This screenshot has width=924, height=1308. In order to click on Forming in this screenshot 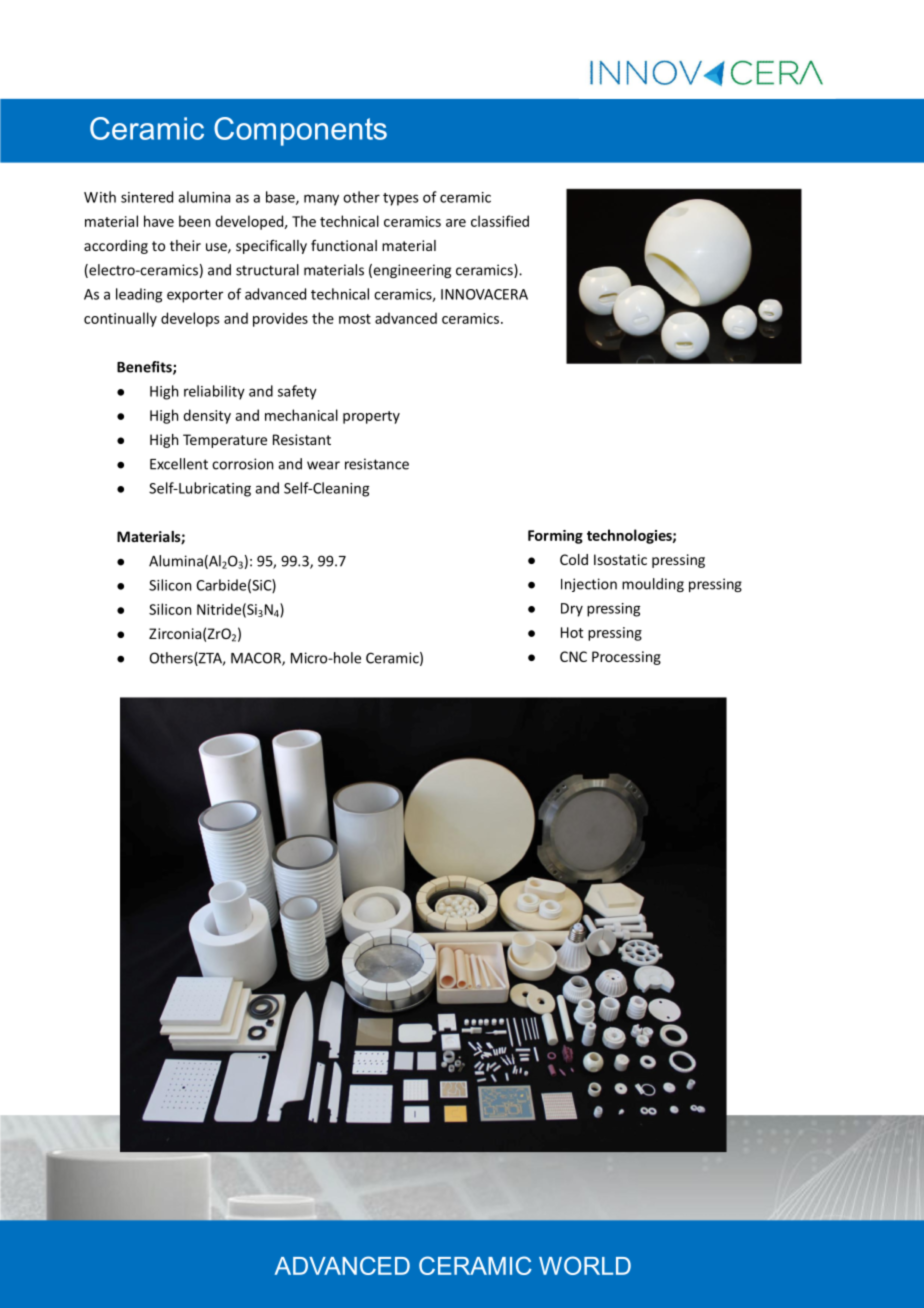, I will do `click(555, 537)`.
